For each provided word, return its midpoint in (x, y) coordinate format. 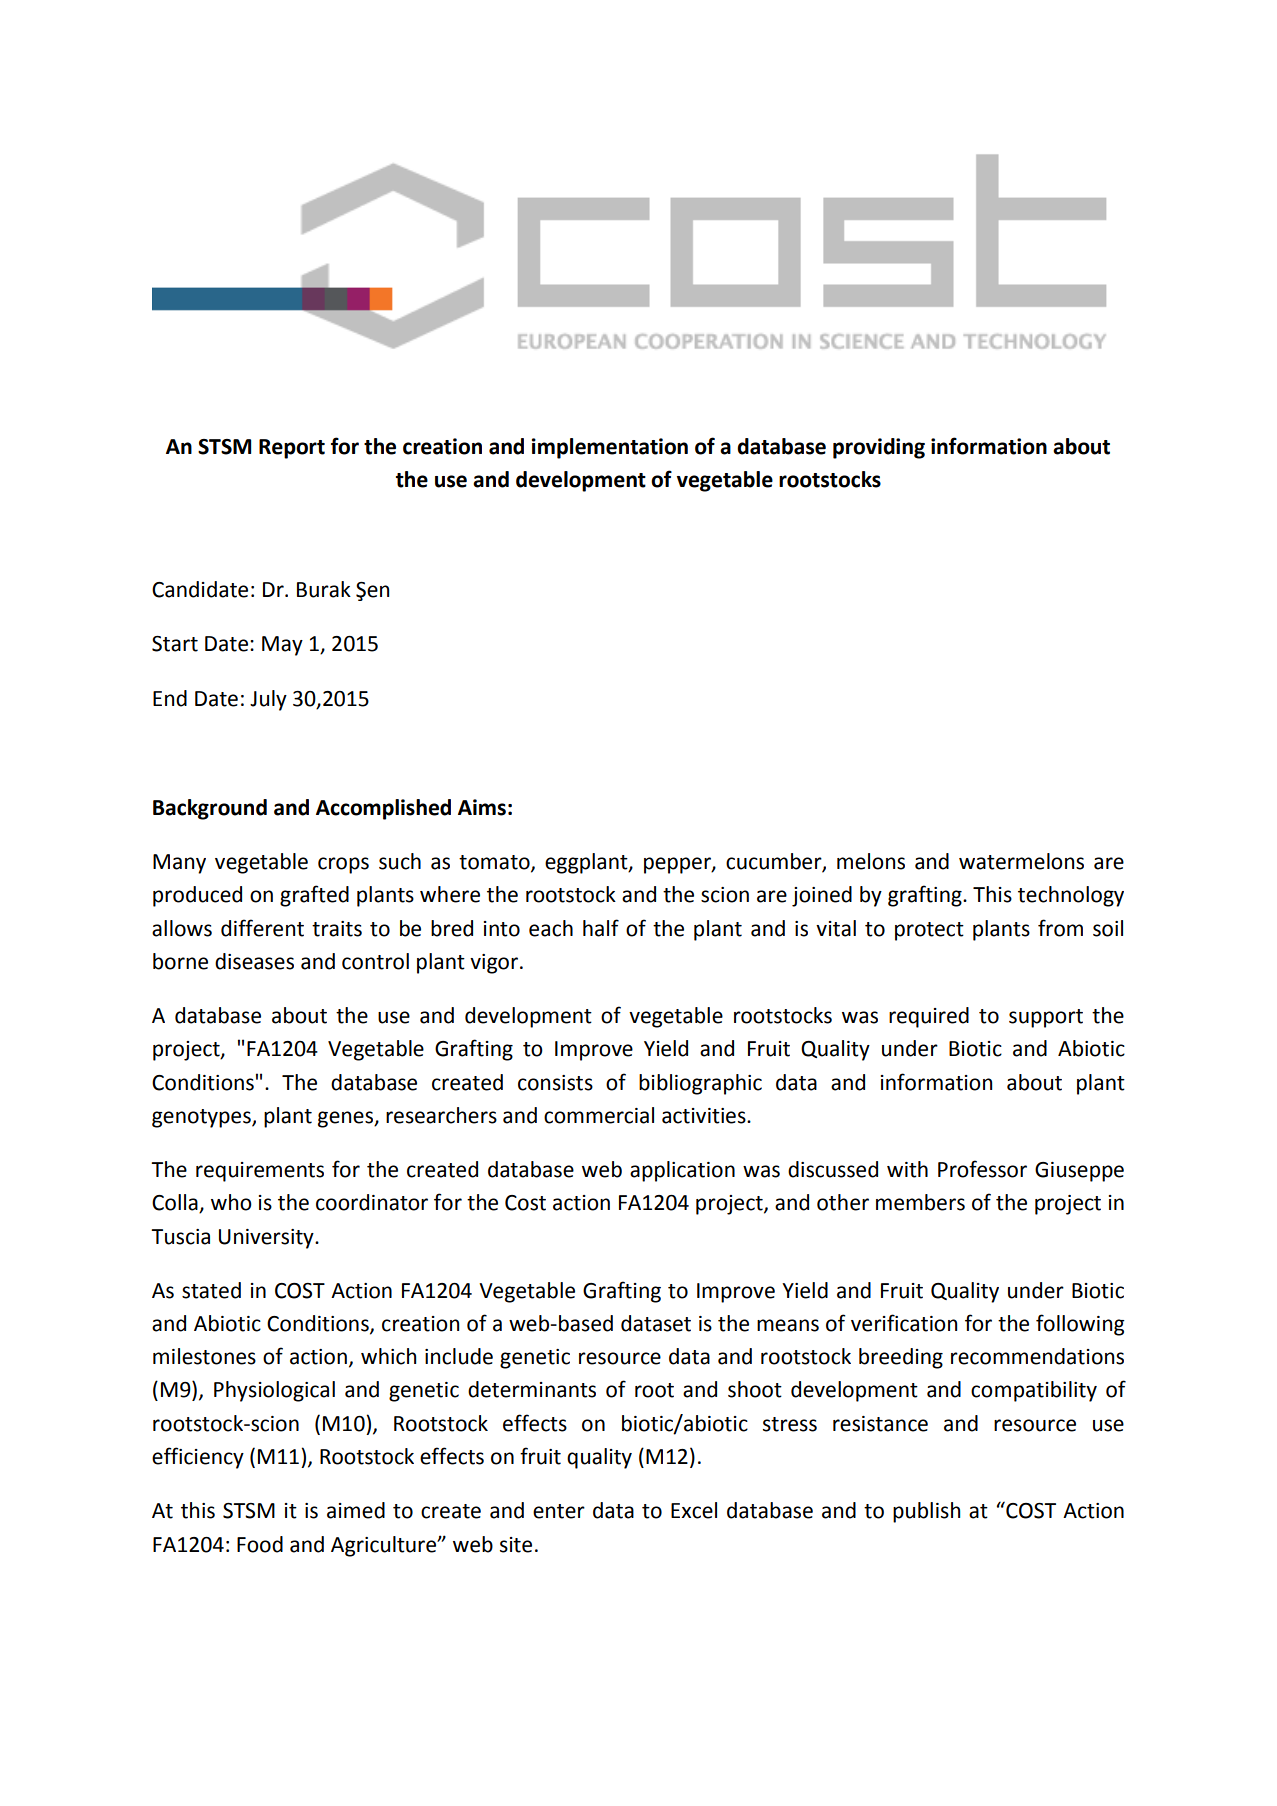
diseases (254, 961)
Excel (694, 1510)
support (1046, 1018)
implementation (610, 448)
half (601, 928)
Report (292, 449)
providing (879, 448)
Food (260, 1544)
